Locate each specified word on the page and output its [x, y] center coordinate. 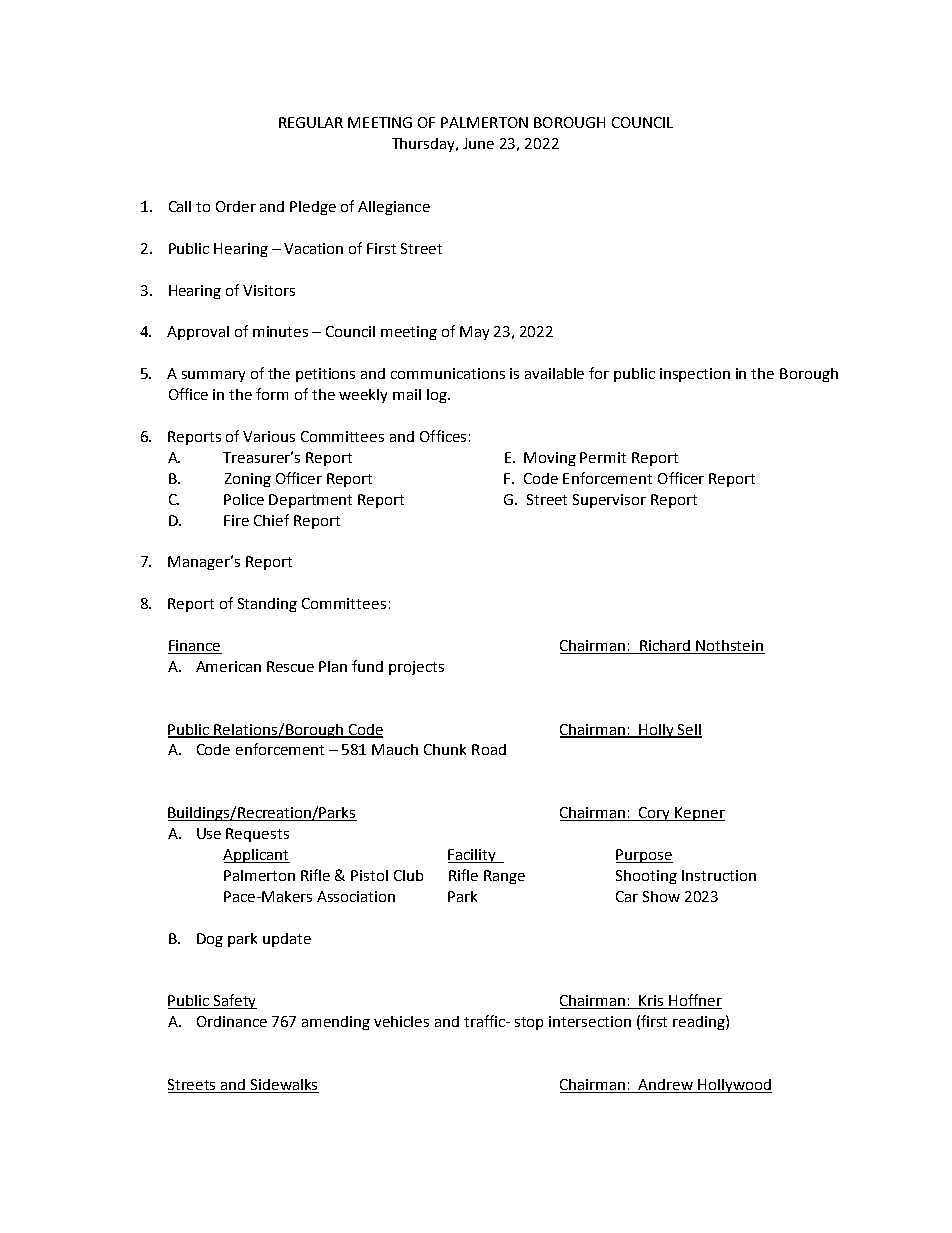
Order [236, 206]
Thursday [425, 145]
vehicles [401, 1021]
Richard [665, 645]
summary [213, 376]
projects [416, 668]
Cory [655, 814]
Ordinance [232, 1021]
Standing [267, 605]
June [478, 143]
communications [448, 373]
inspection [695, 375]
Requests [257, 835]
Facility [473, 856]
